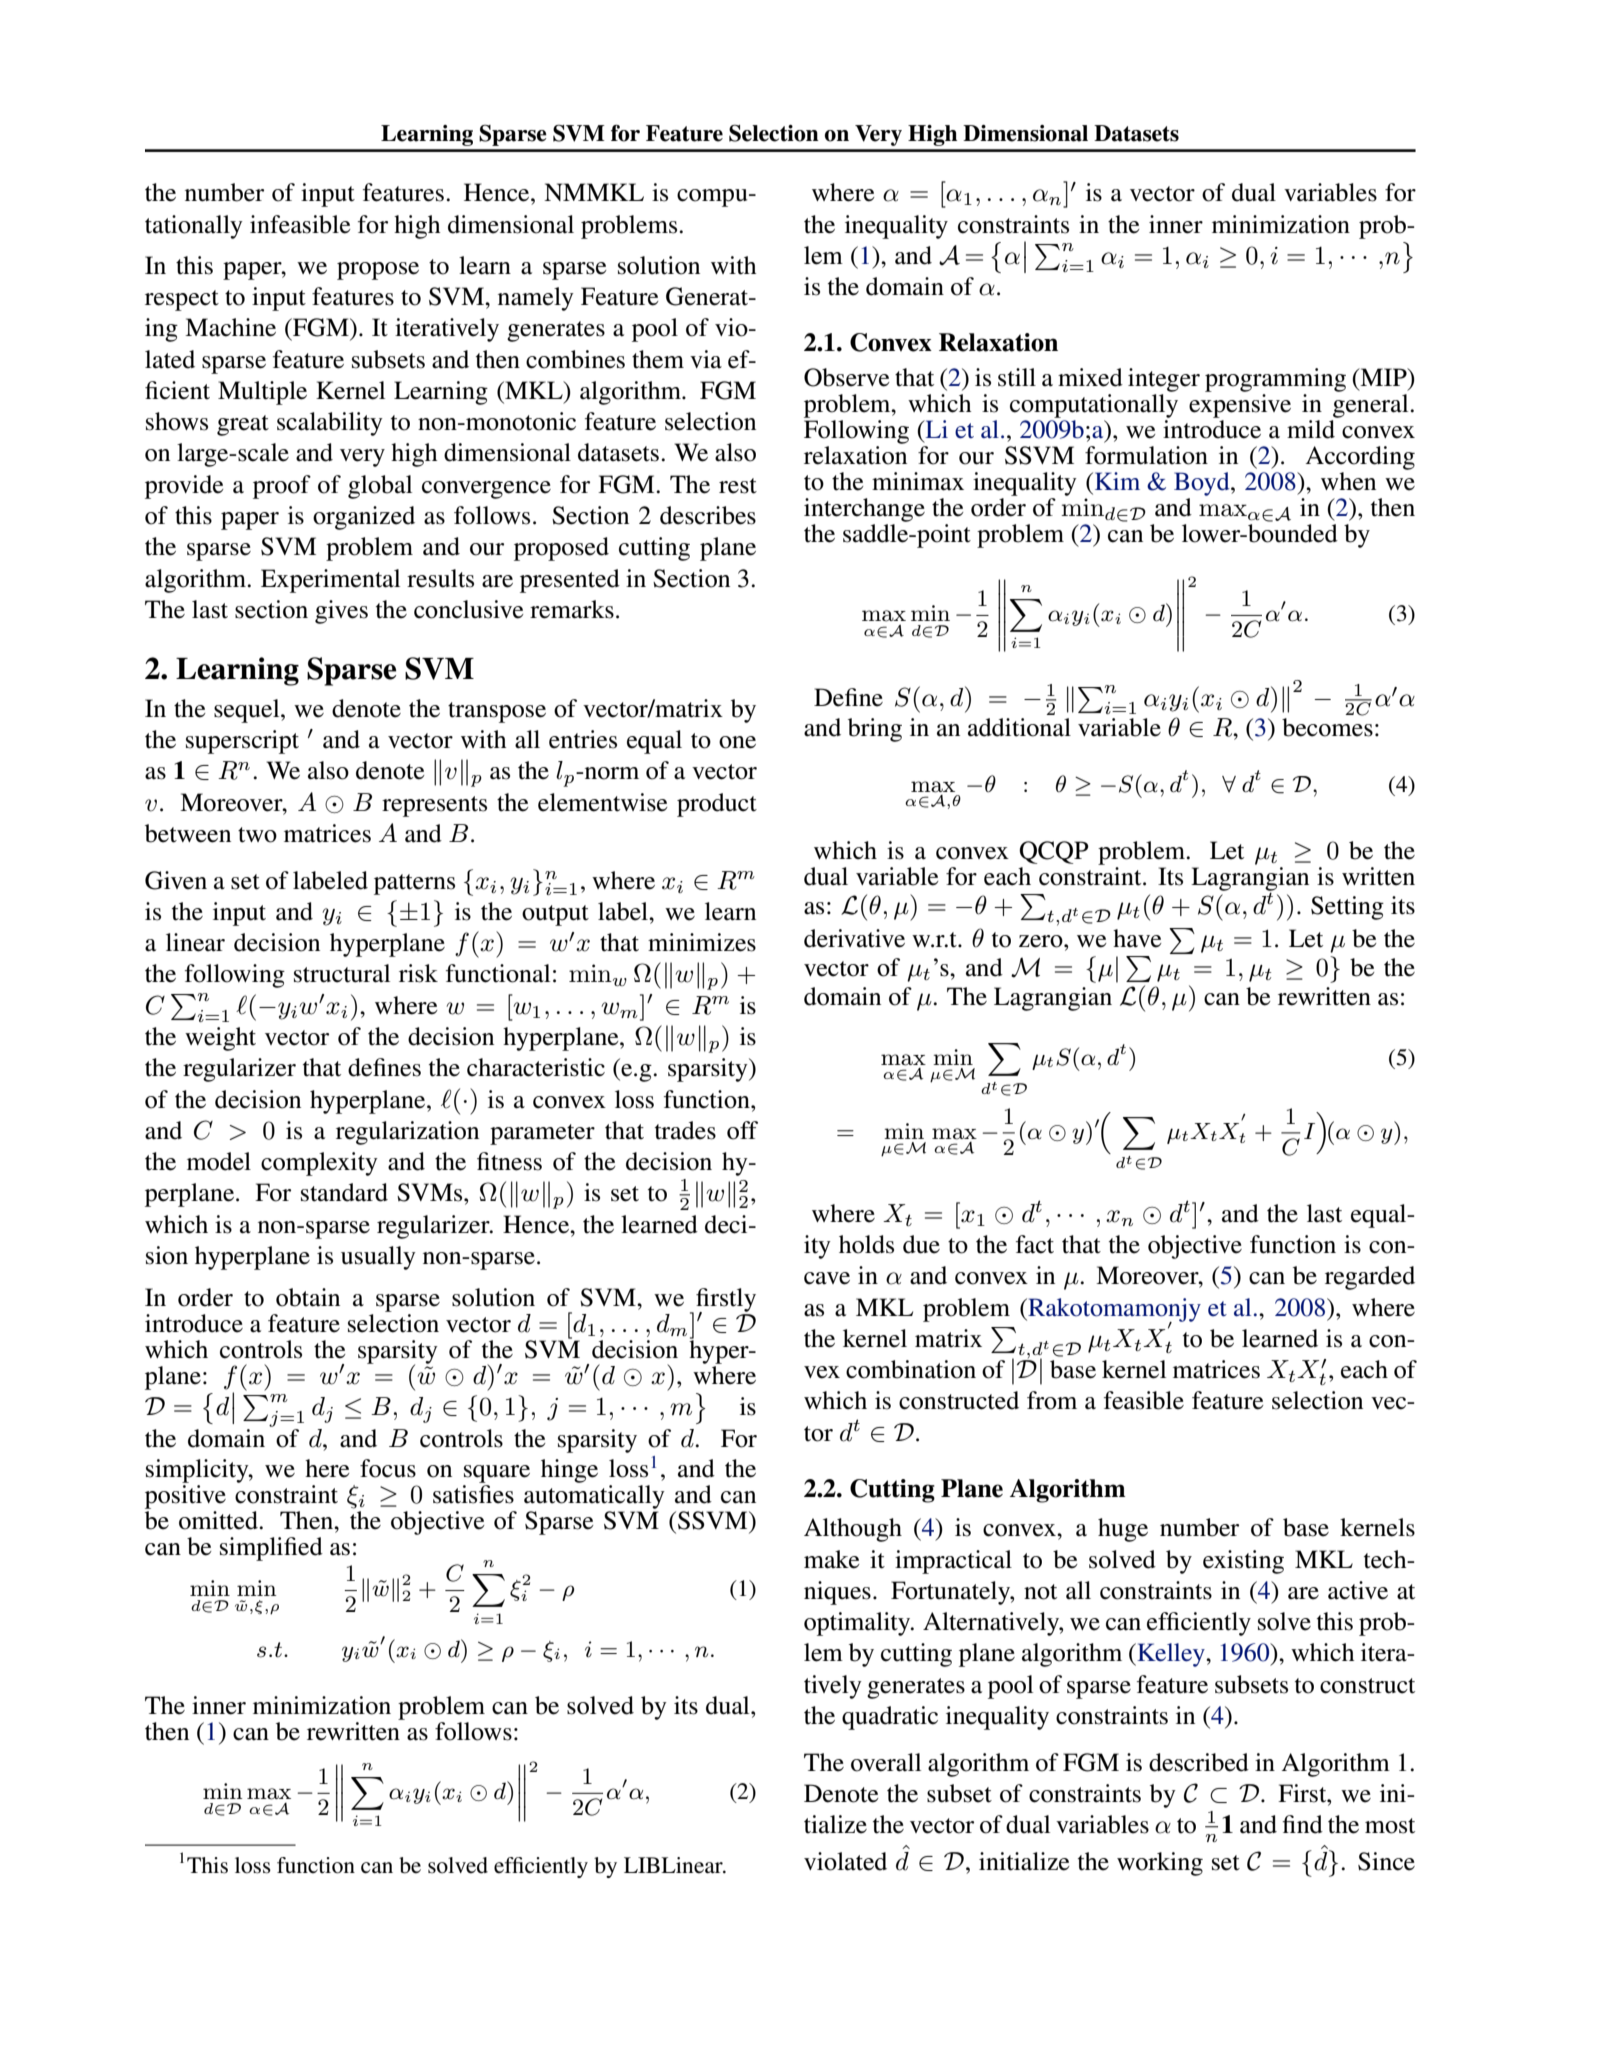 This screenshot has width=1600, height=2071. What do you see at coordinates (1347, 908) in the screenshot?
I see `Setting` at bounding box center [1347, 908].
